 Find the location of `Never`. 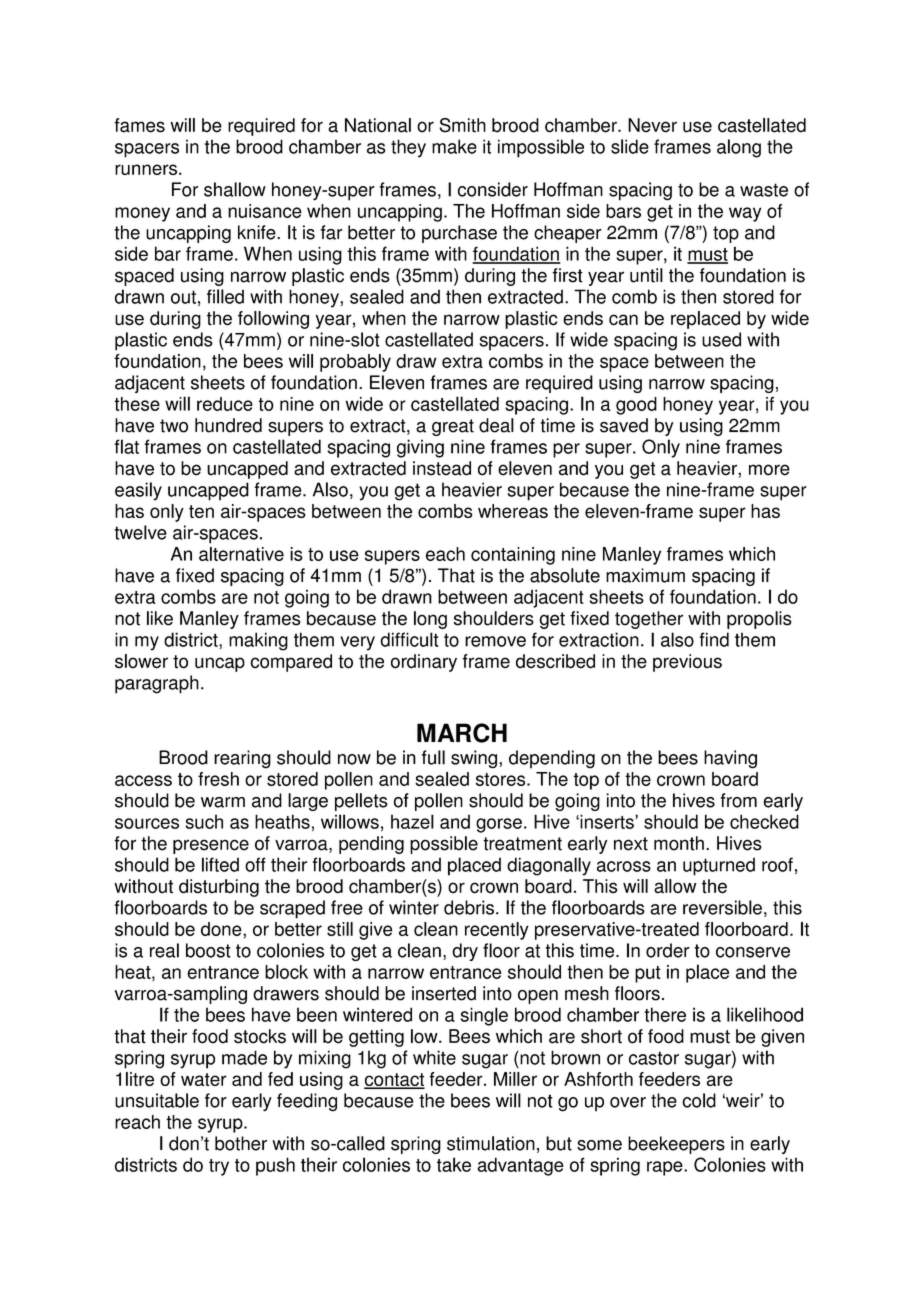

Never is located at coordinates (652, 125).
